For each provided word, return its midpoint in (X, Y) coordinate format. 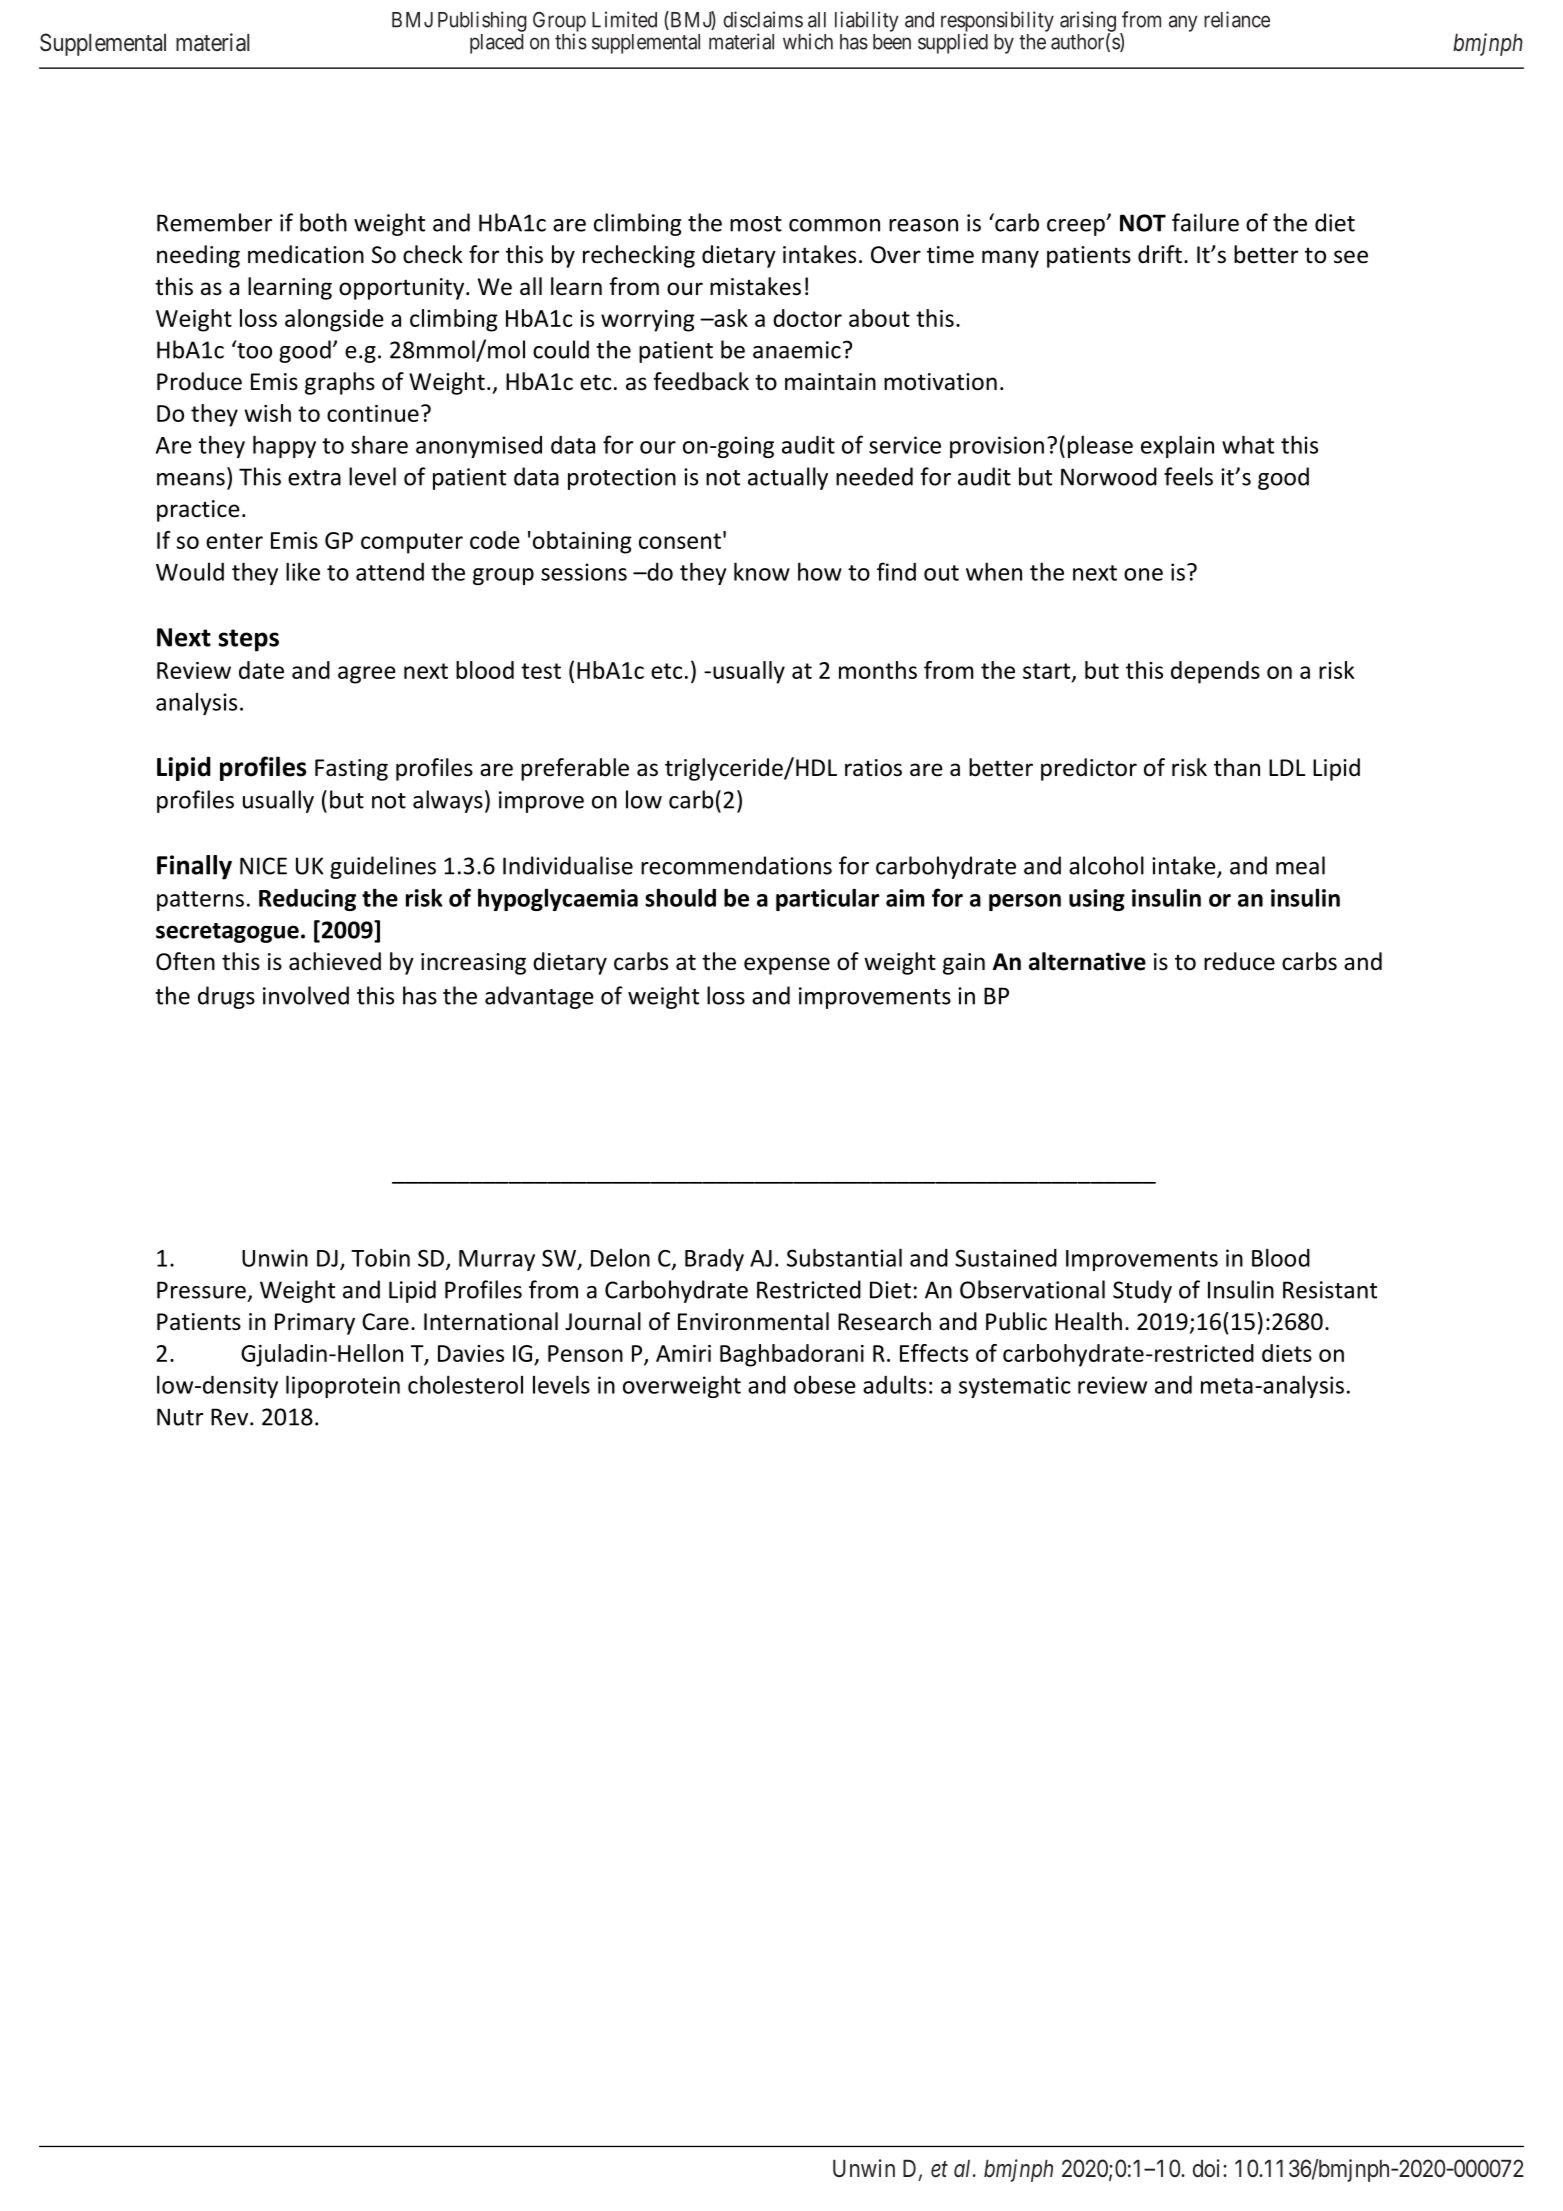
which (808, 41)
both (323, 222)
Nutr (180, 1417)
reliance (1237, 19)
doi (1208, 2168)
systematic (1014, 1387)
